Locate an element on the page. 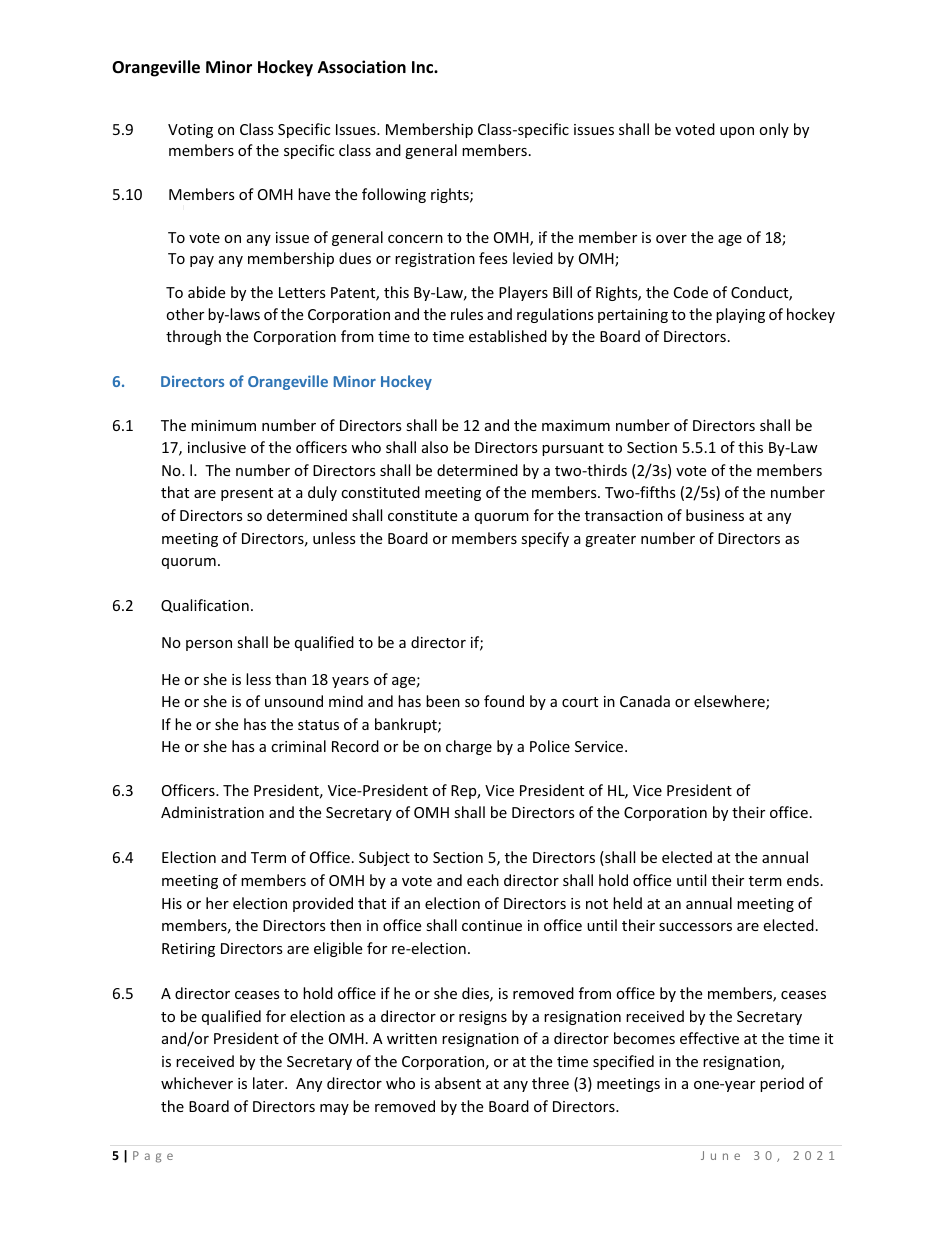  Association is located at coordinates (362, 67).
